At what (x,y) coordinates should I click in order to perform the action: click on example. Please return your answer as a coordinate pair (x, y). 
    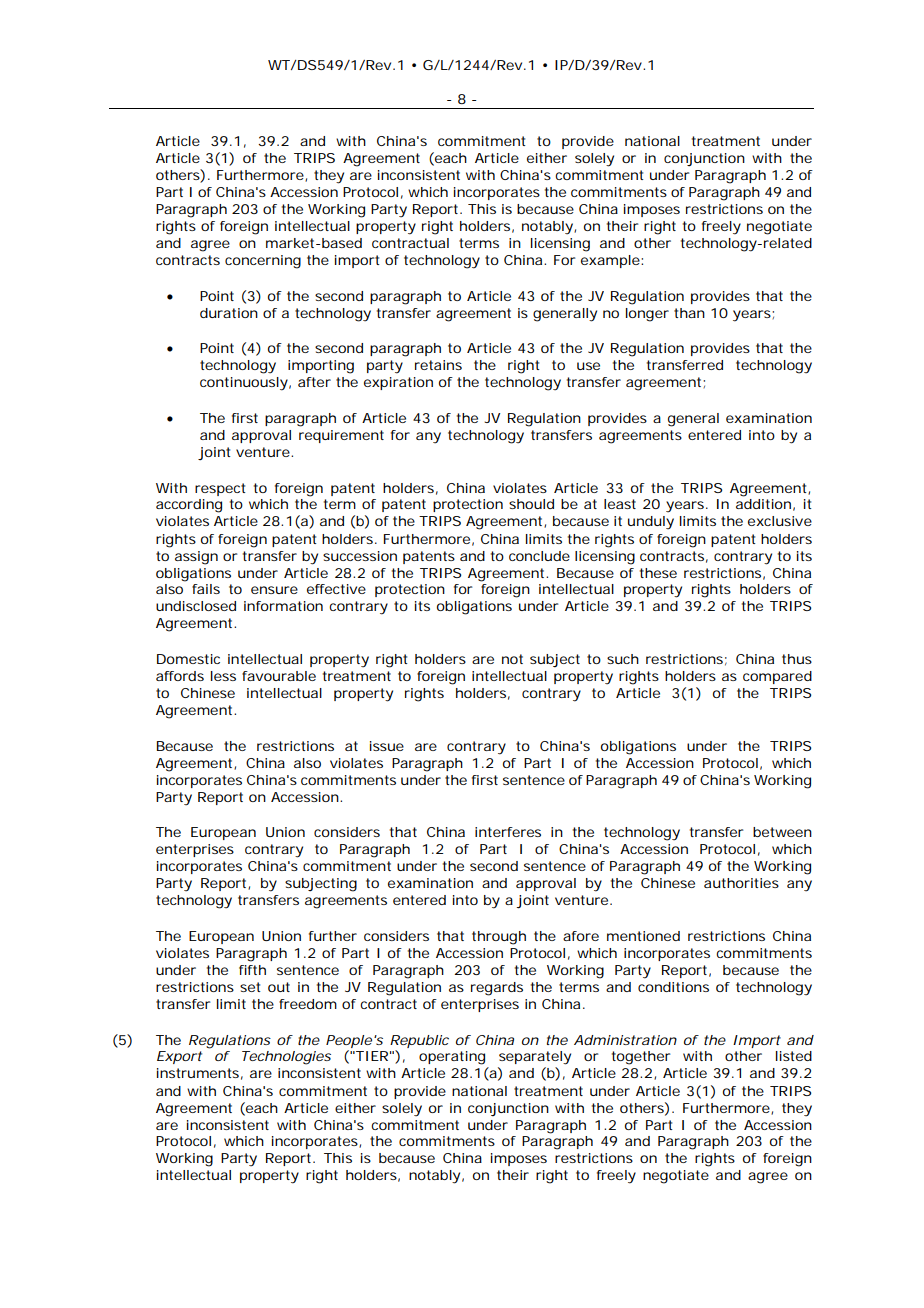
    Looking at the image, I should click on (611, 261).
